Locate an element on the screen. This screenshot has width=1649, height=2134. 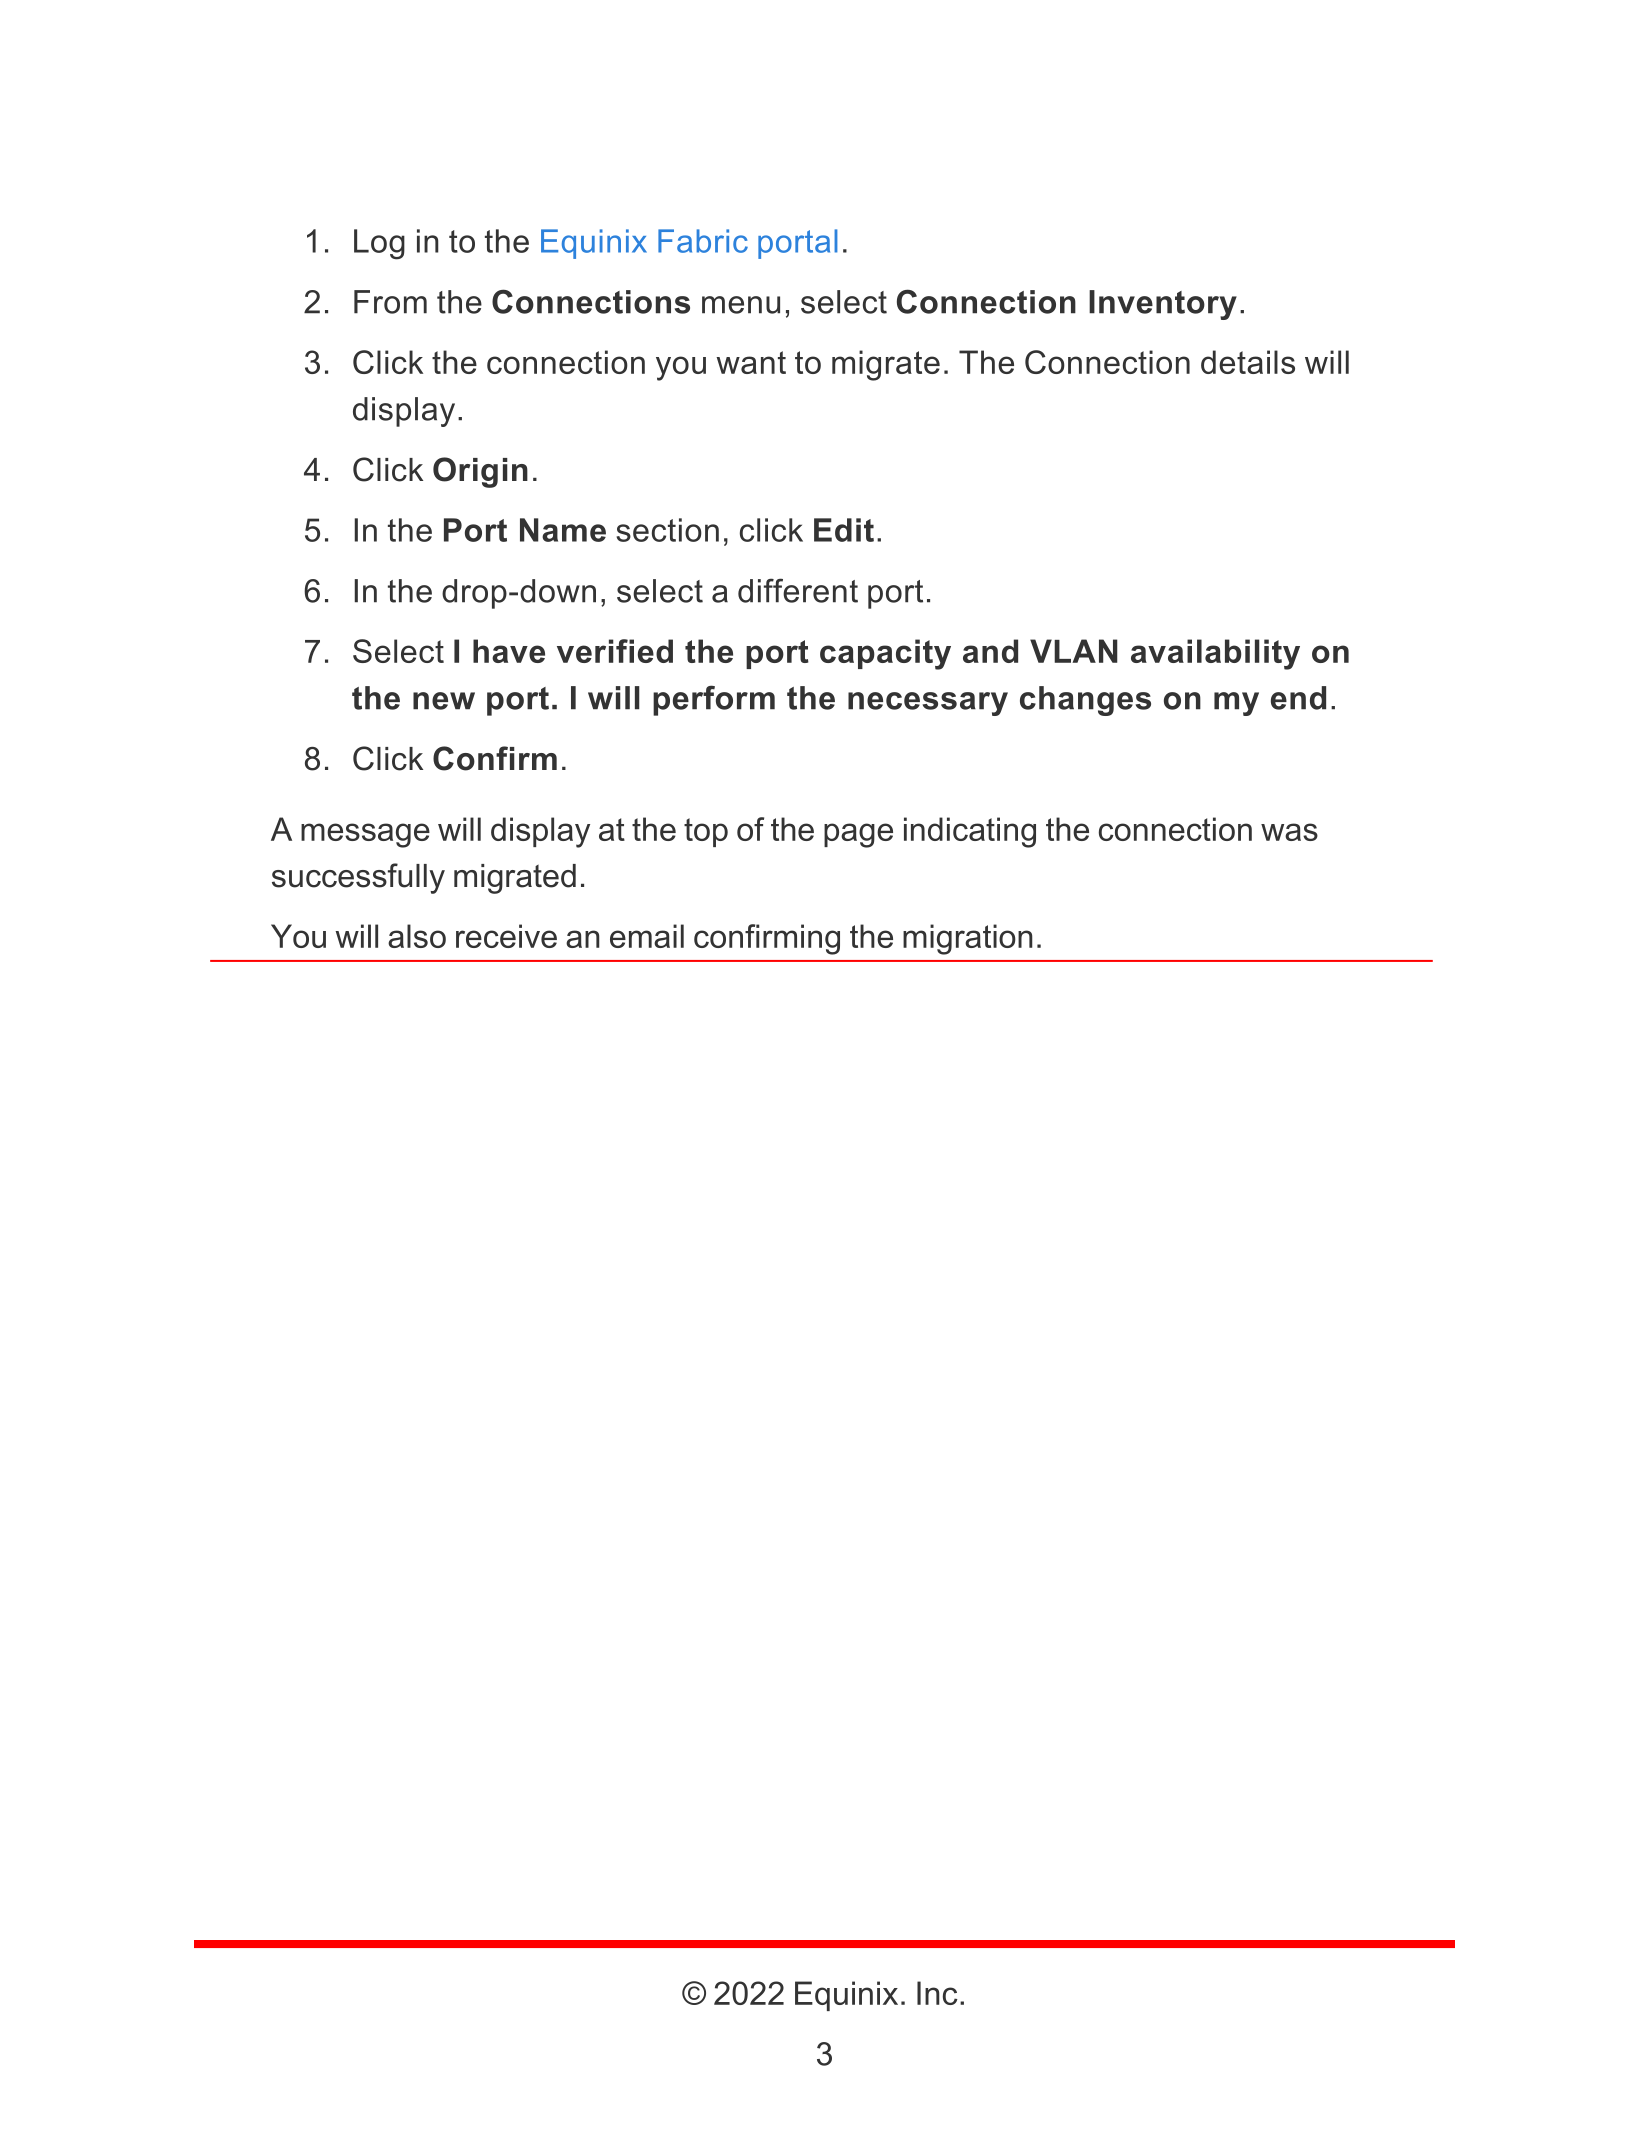
indicating is located at coordinates (970, 832).
